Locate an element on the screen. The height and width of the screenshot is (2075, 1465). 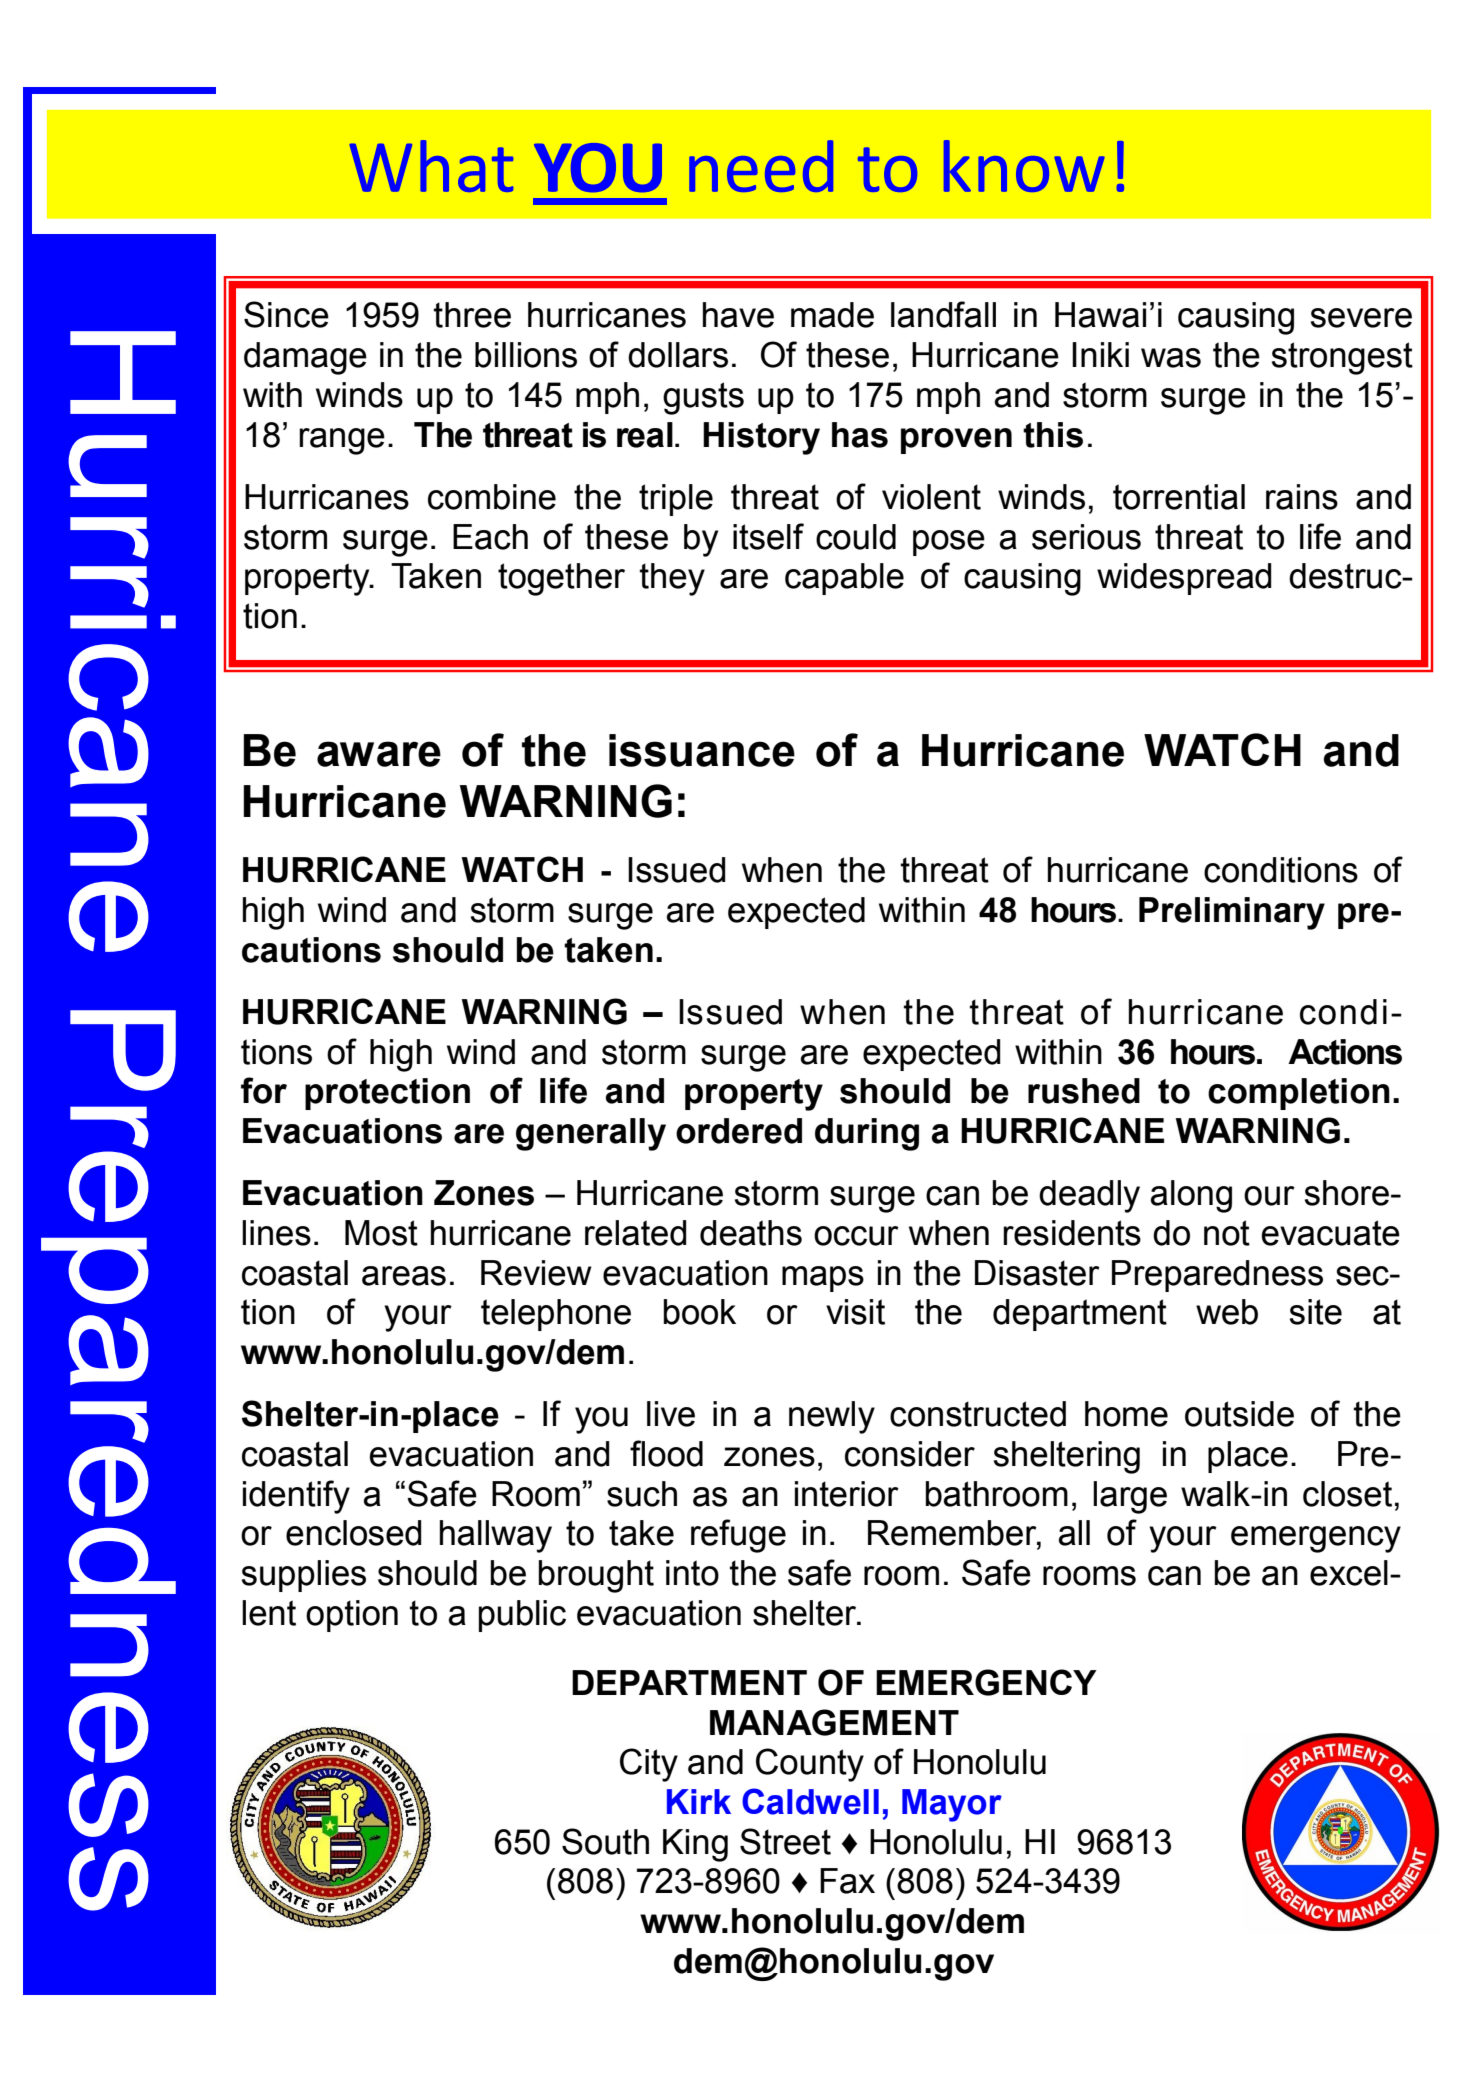
South is located at coordinates (605, 1841).
